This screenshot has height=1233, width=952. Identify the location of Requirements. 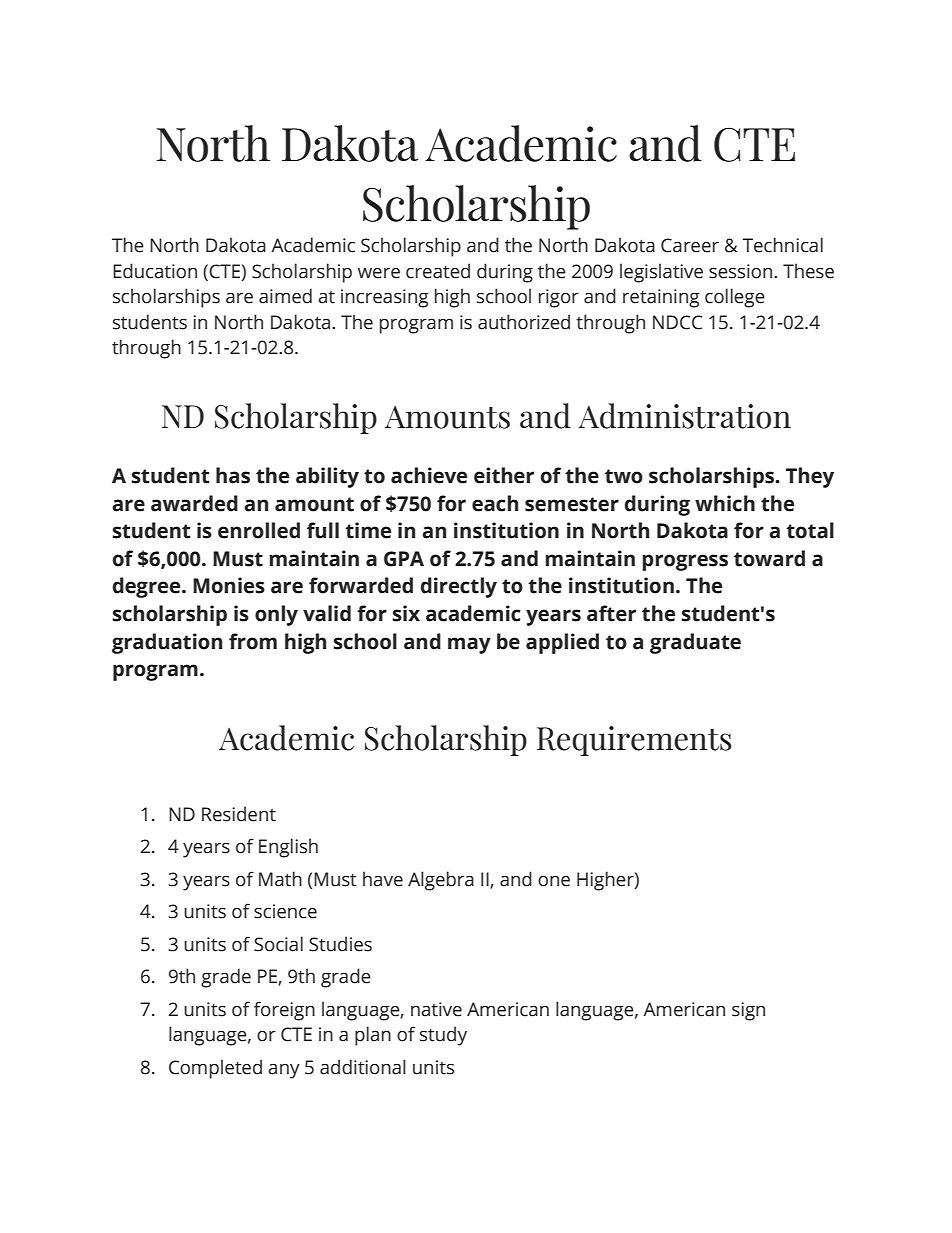
(634, 741).
